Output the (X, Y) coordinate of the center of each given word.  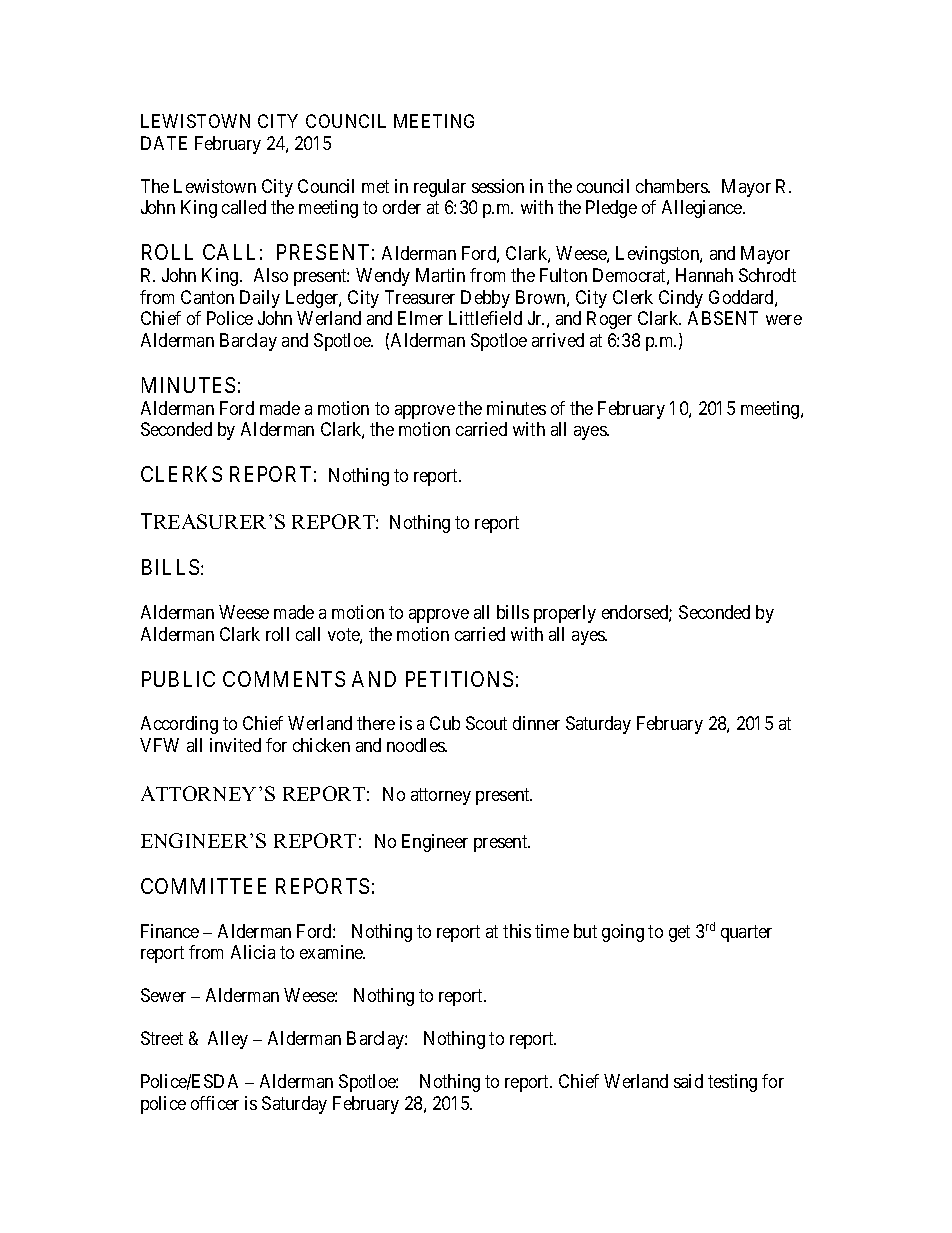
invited (235, 745)
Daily (260, 299)
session (498, 186)
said (688, 1081)
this (517, 931)
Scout (486, 723)
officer (215, 1103)
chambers (672, 186)
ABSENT (723, 318)
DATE (164, 143)
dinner (536, 723)
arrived (558, 340)
